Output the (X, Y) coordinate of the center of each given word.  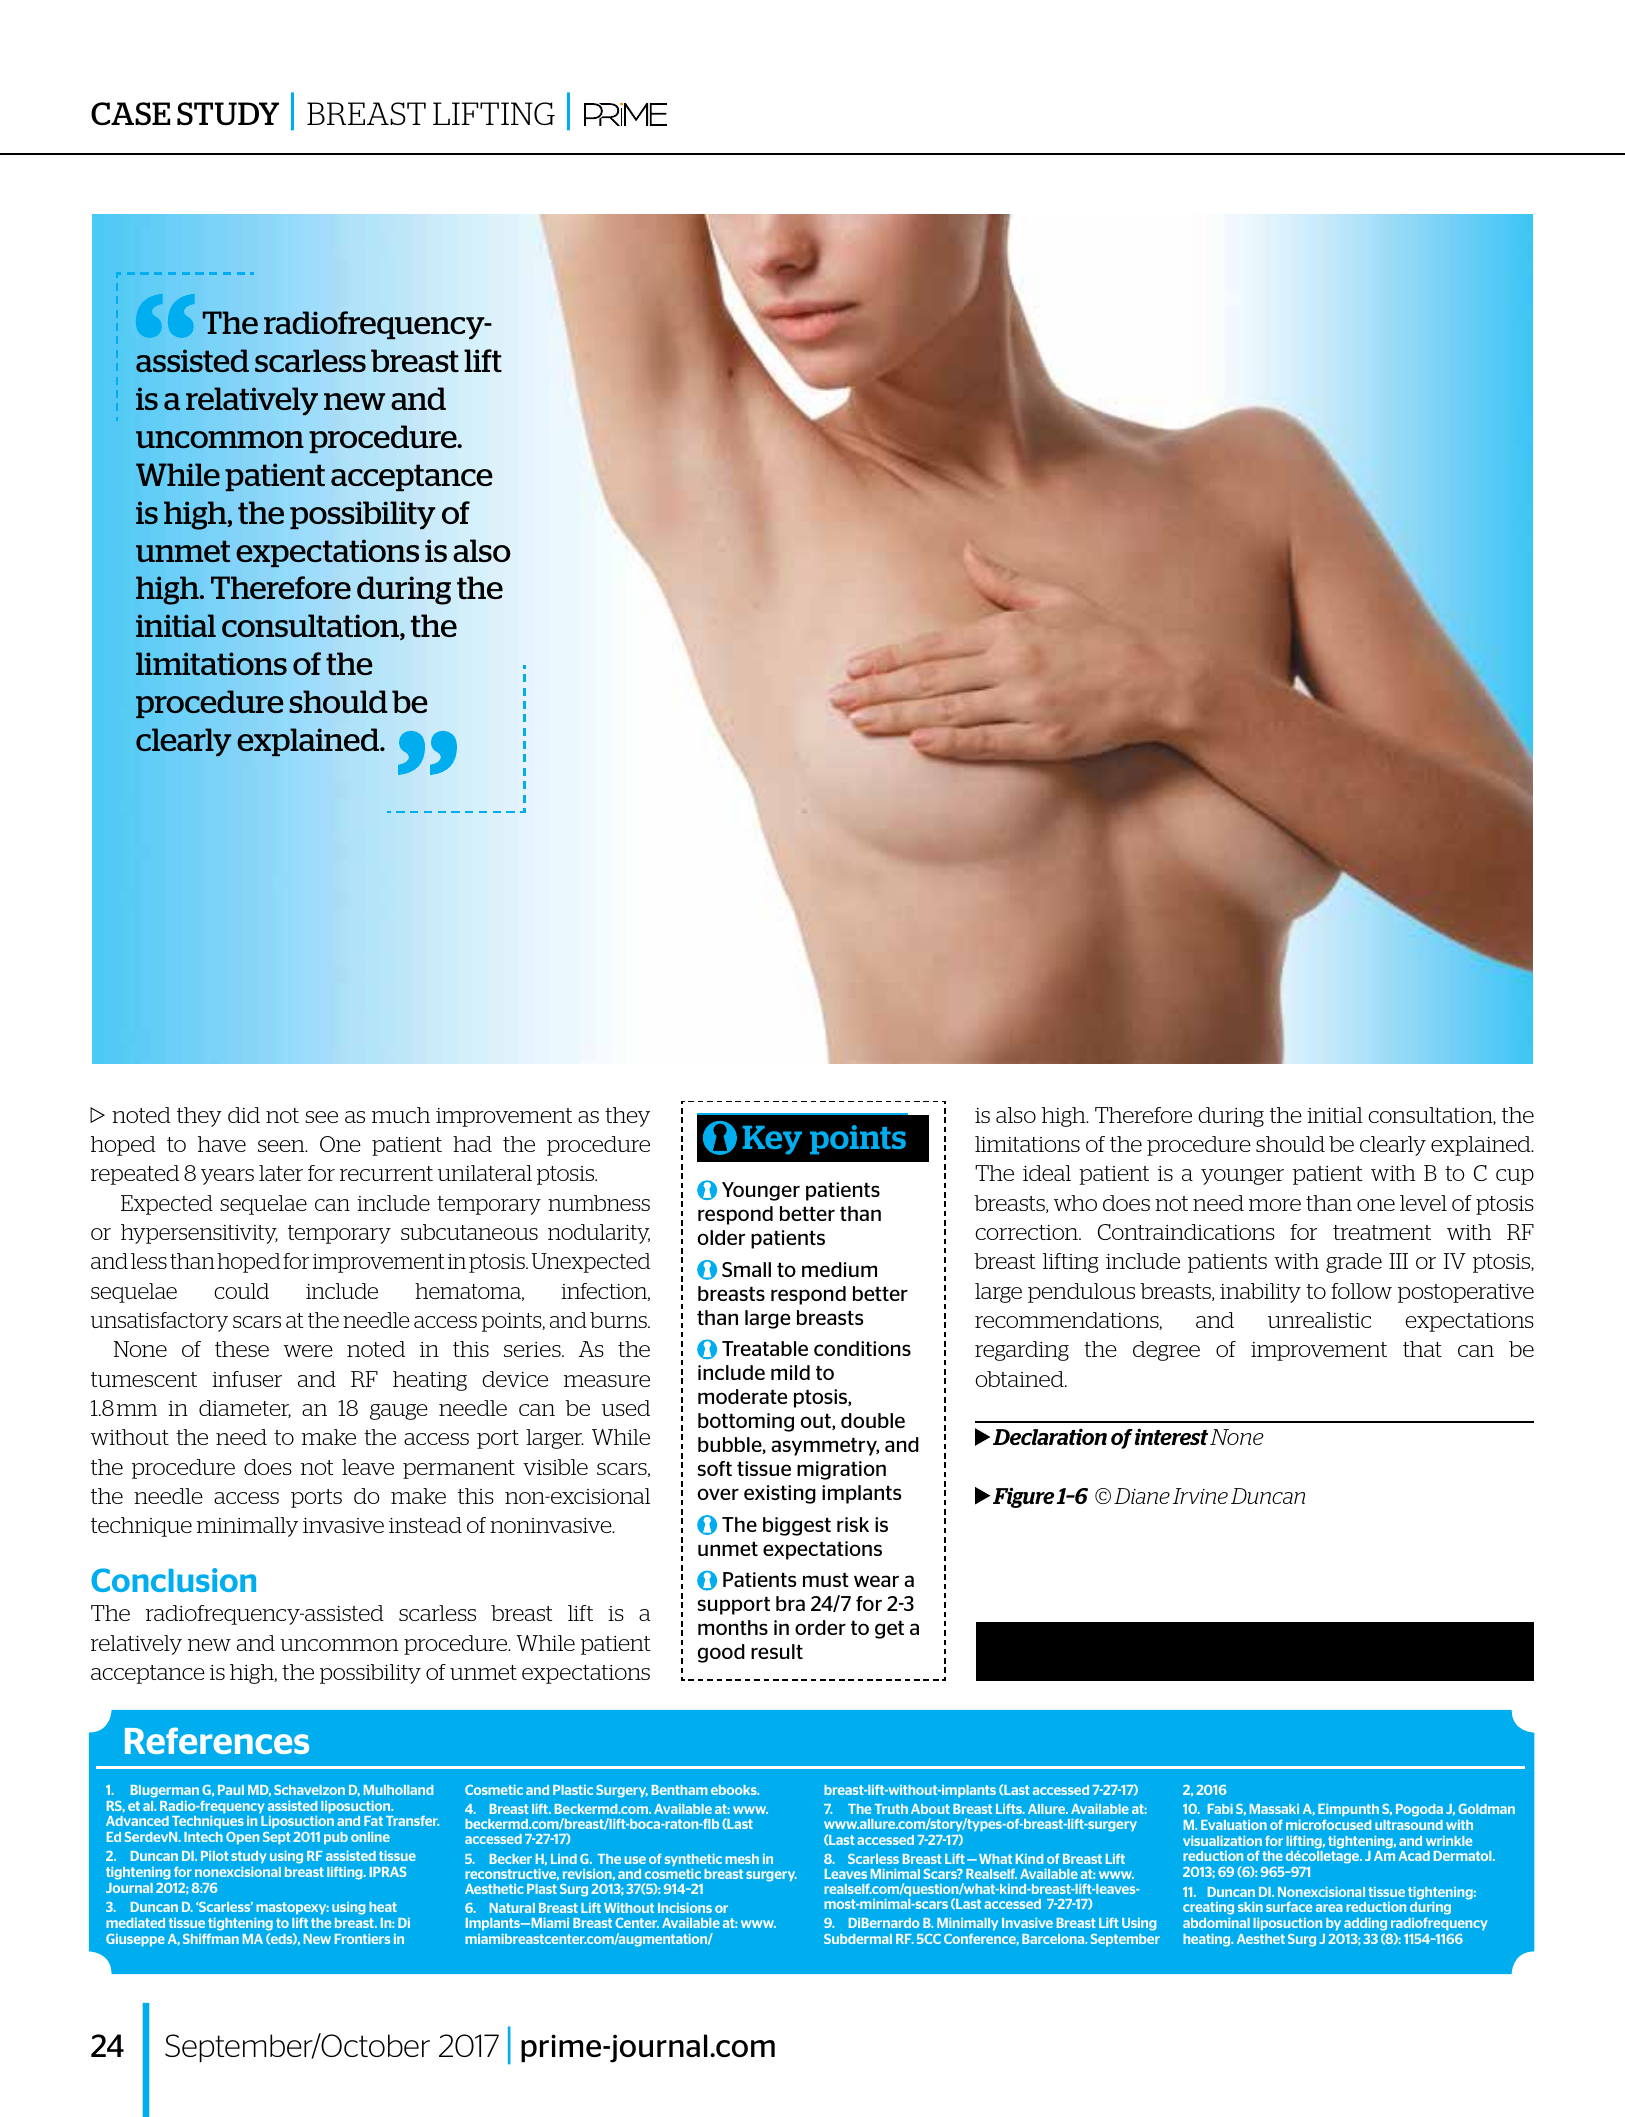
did (244, 1115)
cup (1515, 1177)
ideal (1047, 1173)
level (1423, 1203)
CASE (130, 114)
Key (772, 1140)
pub (336, 1838)
